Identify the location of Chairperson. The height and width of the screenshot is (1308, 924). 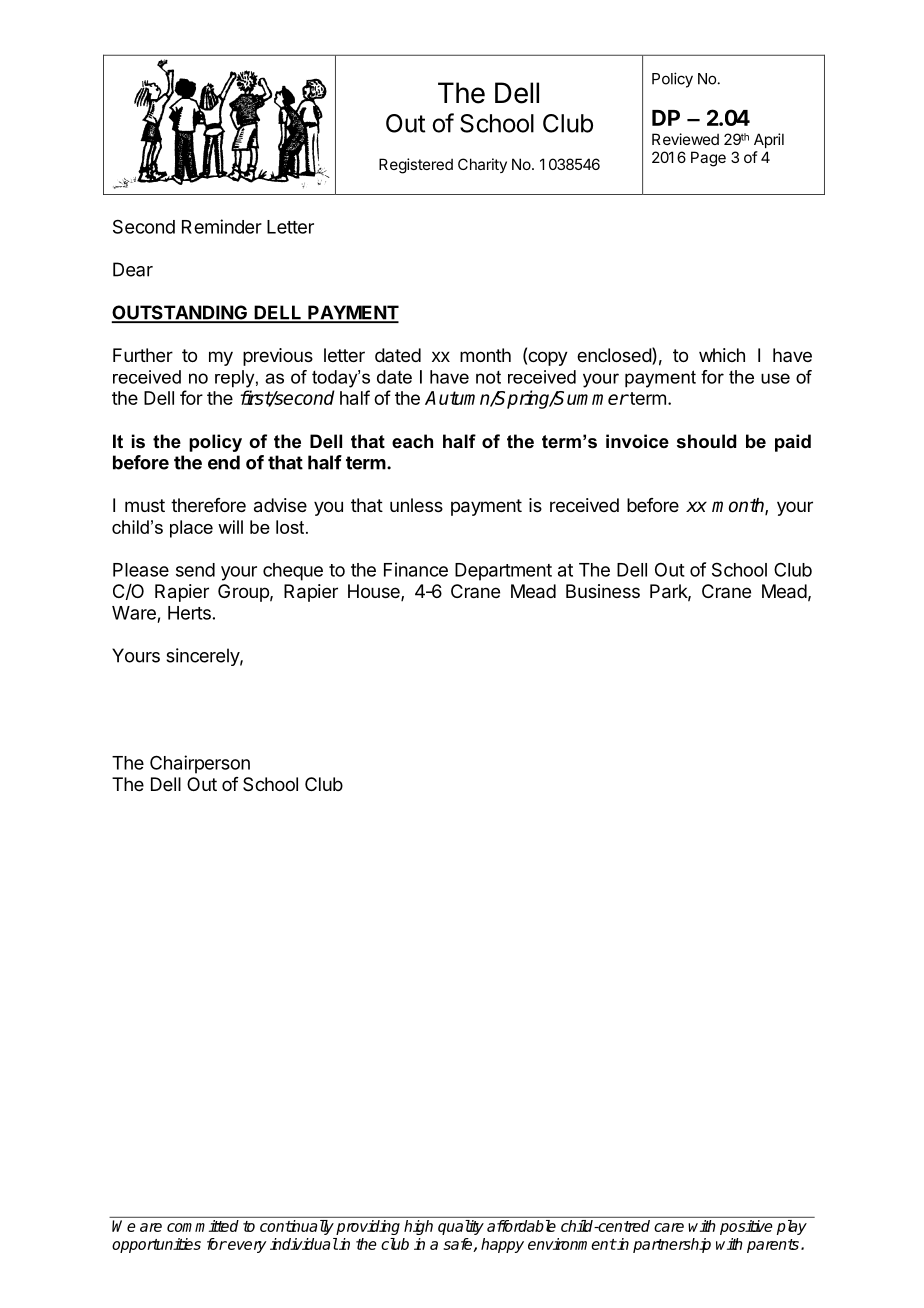
(200, 764).
